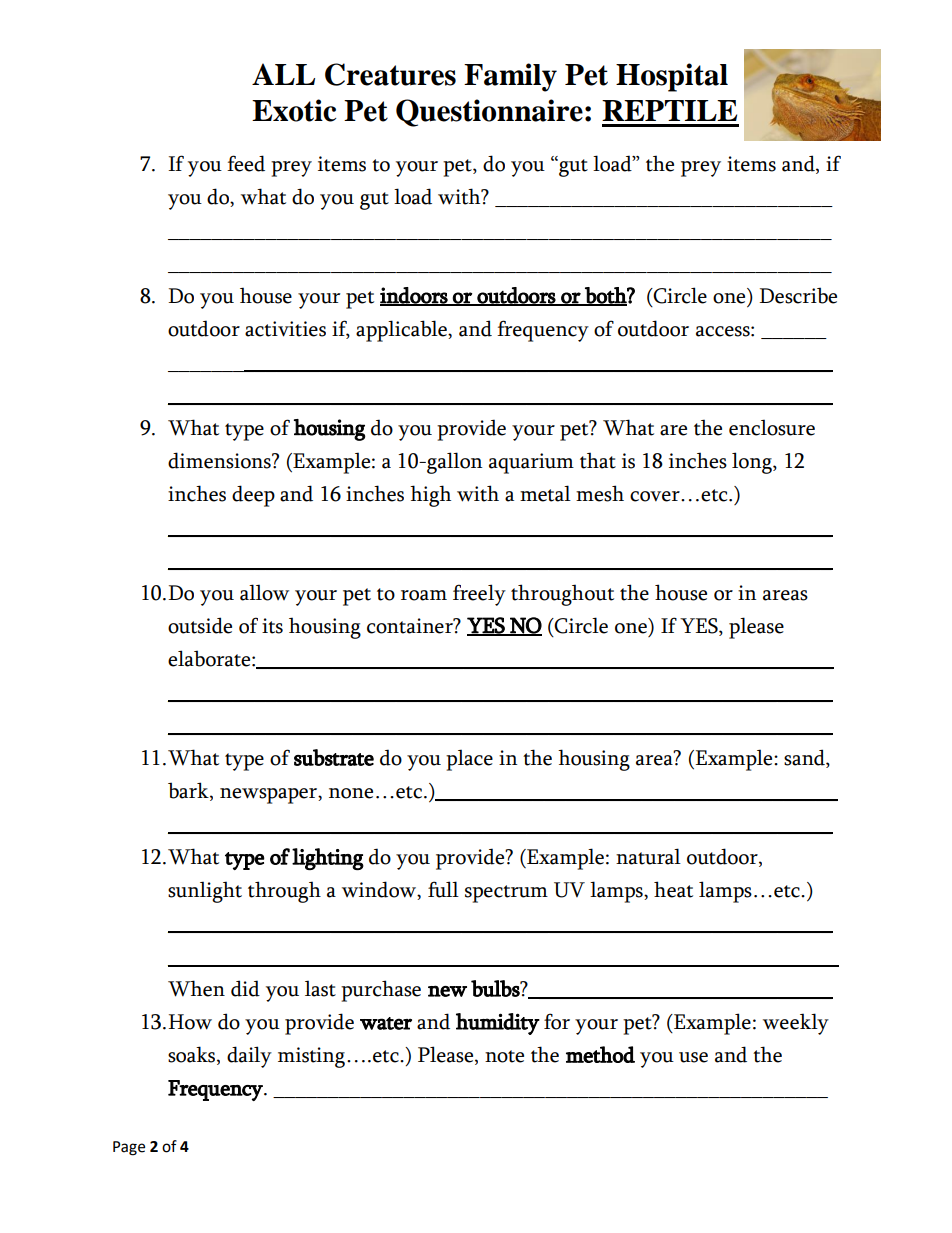 Image resolution: width=952 pixels, height=1233 pixels. Describe the element at coordinates (753, 463) in the page. I see `long` at that location.
